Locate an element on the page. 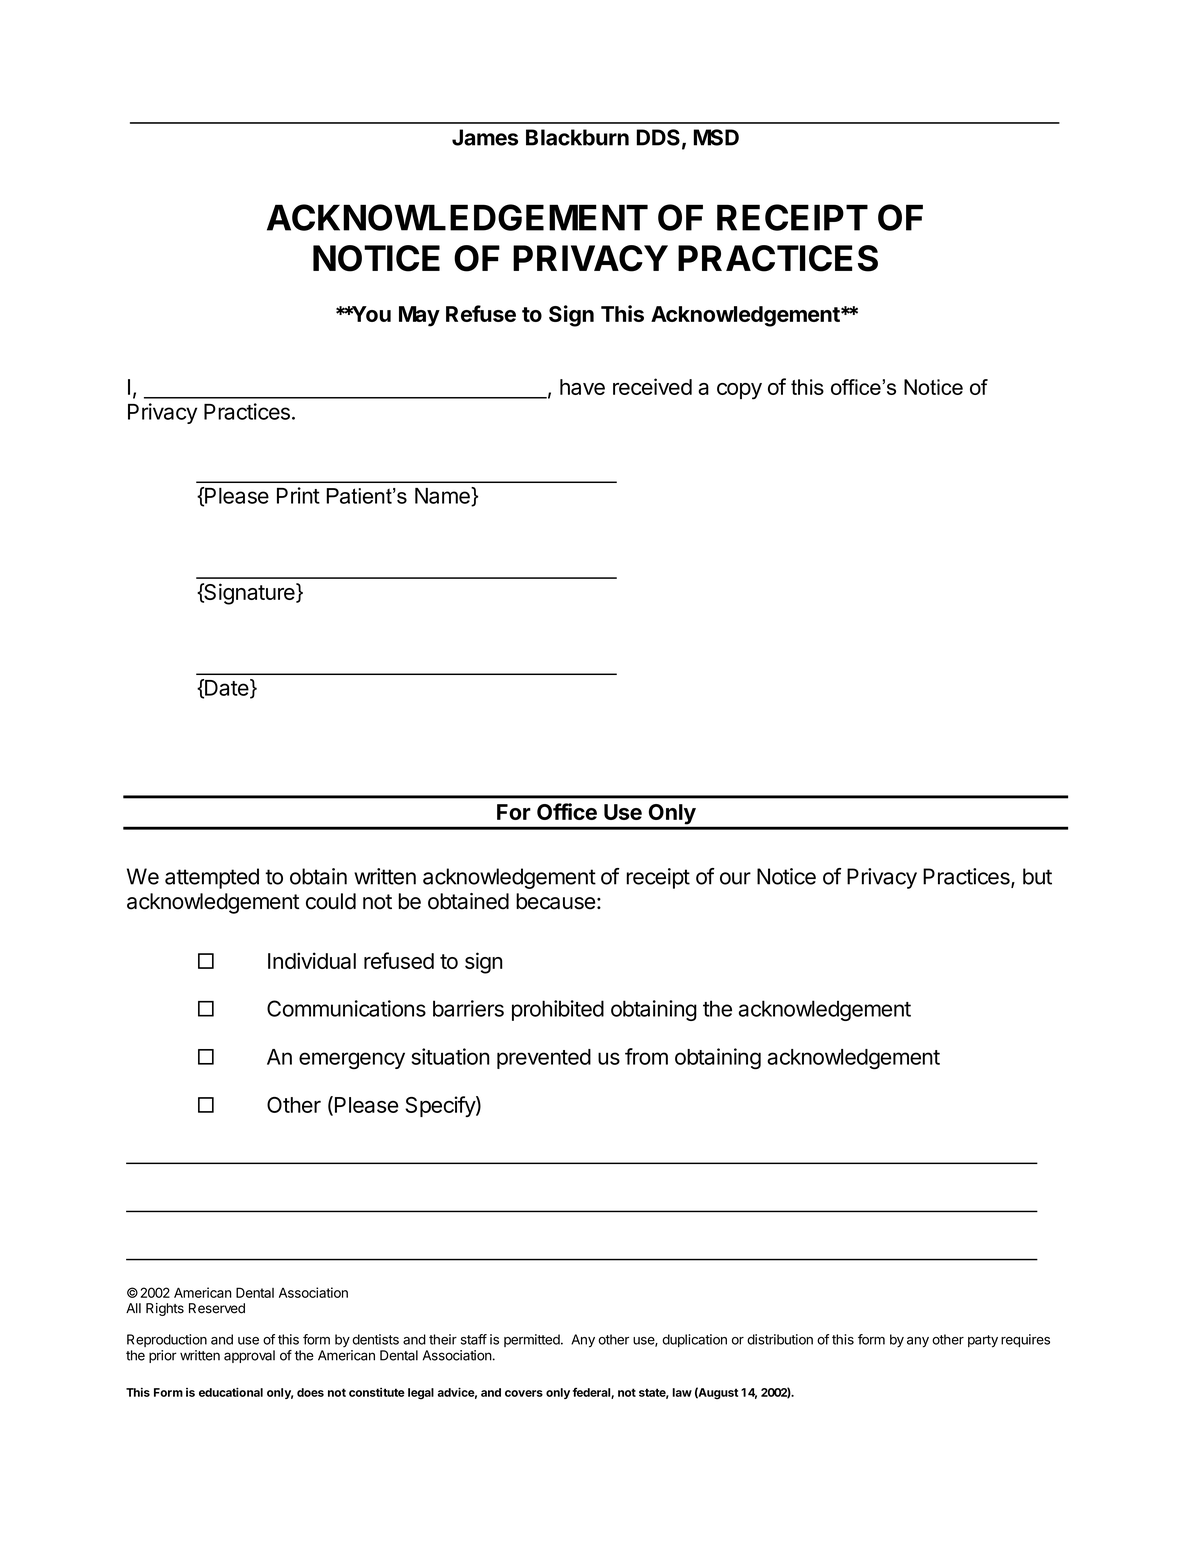  MSD is located at coordinates (716, 137).
